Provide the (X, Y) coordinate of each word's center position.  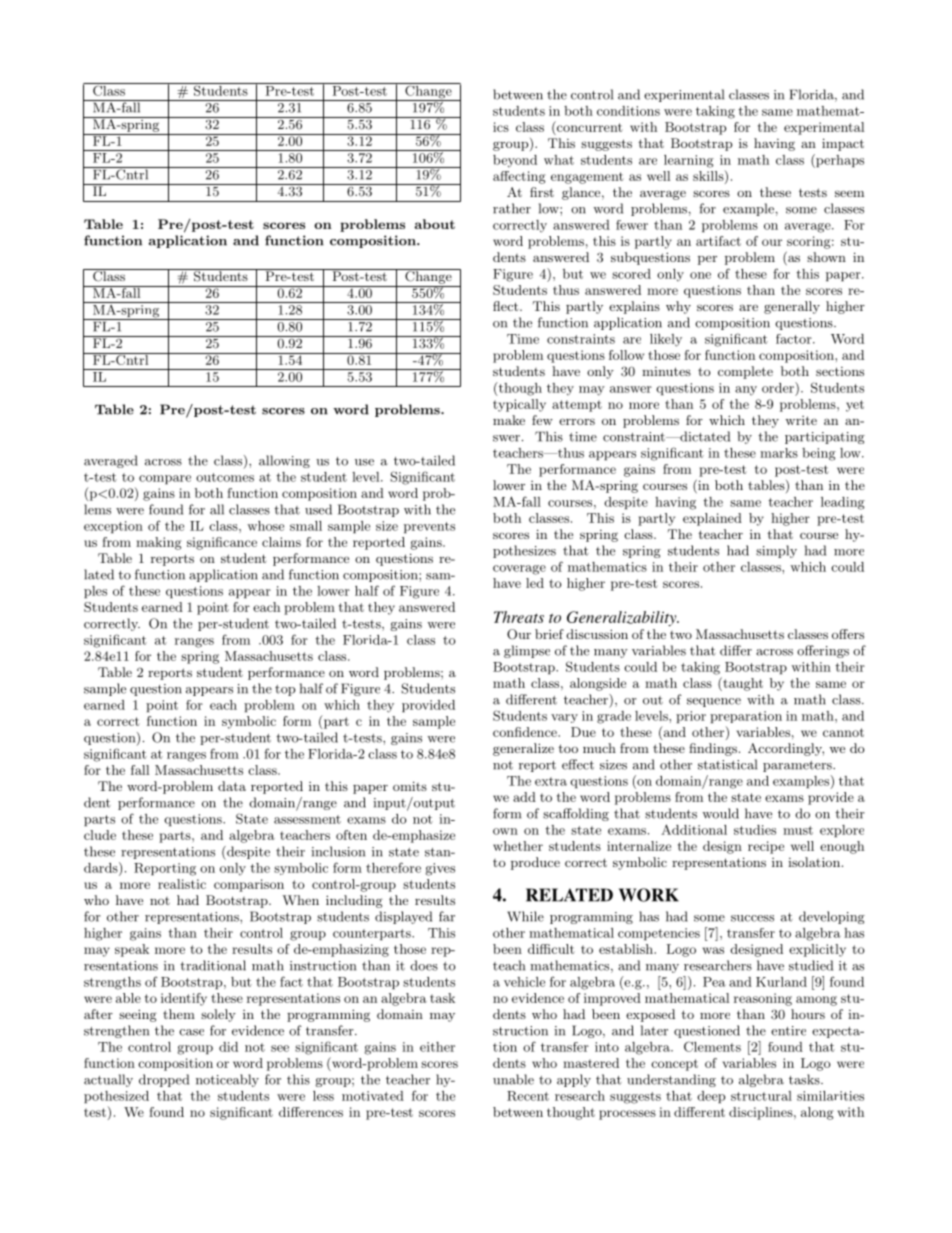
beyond (515, 161)
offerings (823, 651)
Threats (519, 617)
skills (709, 177)
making (158, 543)
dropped (164, 1080)
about (434, 224)
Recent (528, 1096)
